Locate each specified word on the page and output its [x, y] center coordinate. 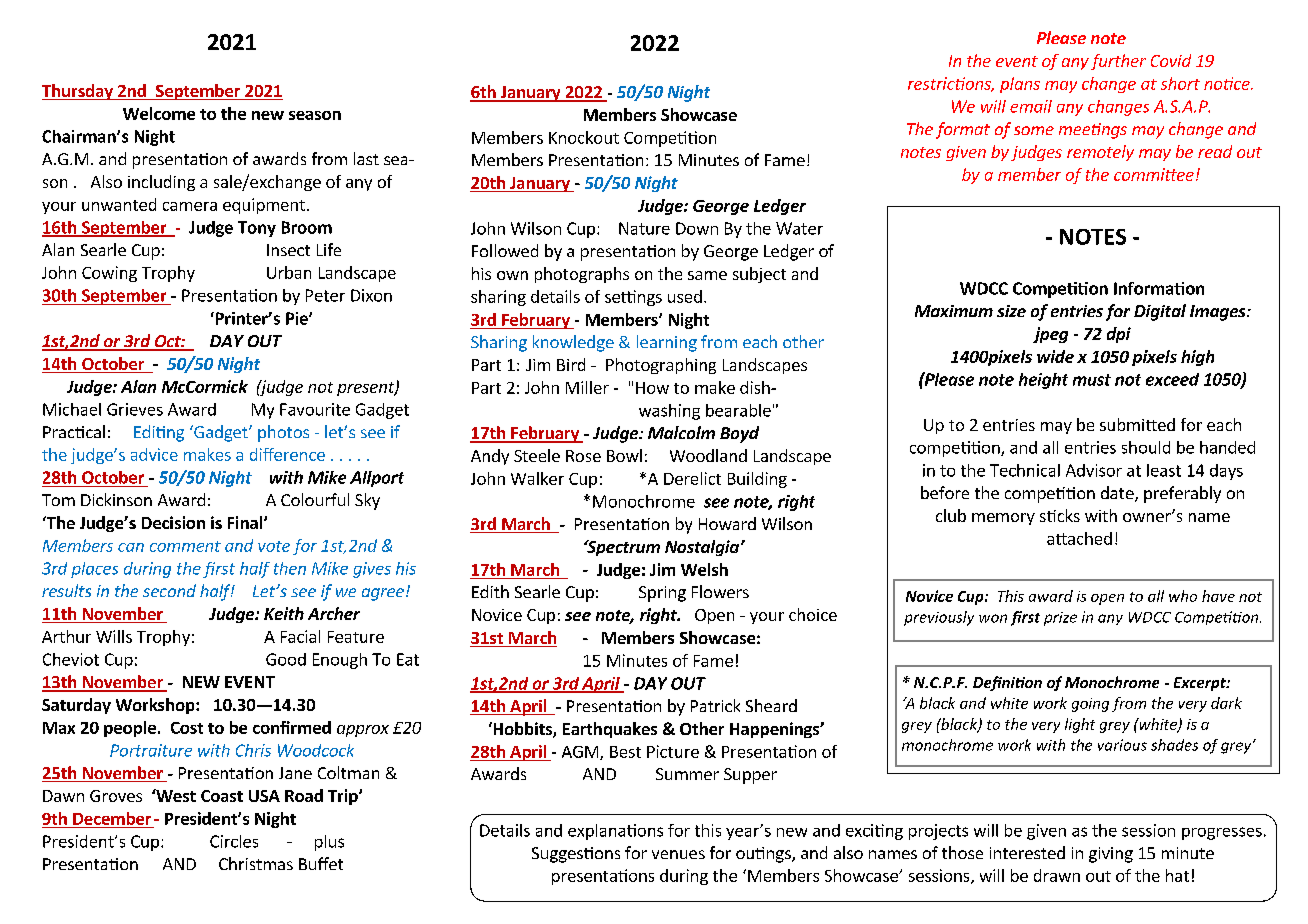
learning [667, 343]
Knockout [584, 137]
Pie [298, 318]
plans [1020, 85]
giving [1111, 855]
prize [1060, 619]
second [169, 590]
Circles [234, 841]
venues [678, 854]
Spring [662, 594]
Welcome [159, 113]
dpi [1119, 335]
